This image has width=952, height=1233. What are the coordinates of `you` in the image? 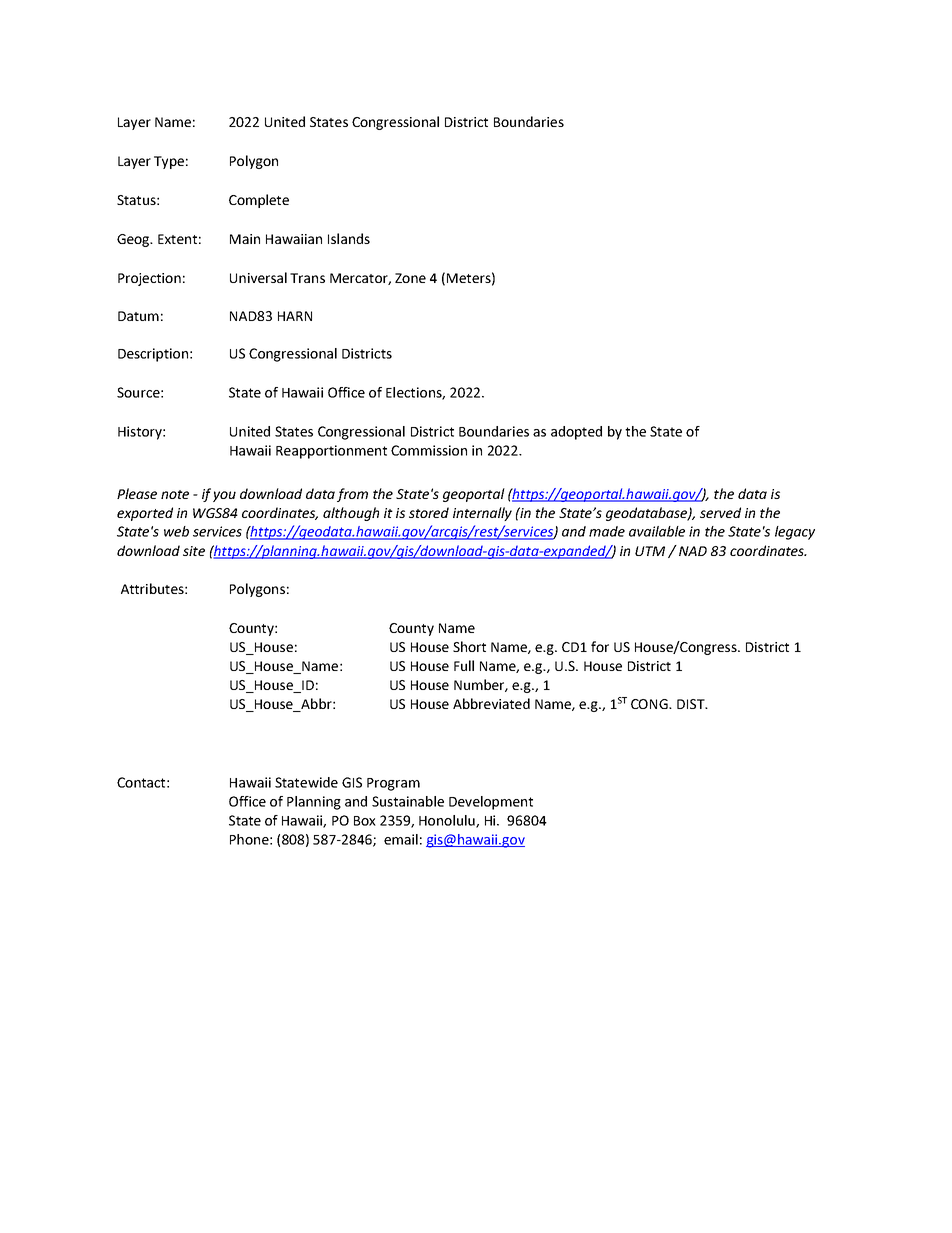 It's located at (224, 496).
